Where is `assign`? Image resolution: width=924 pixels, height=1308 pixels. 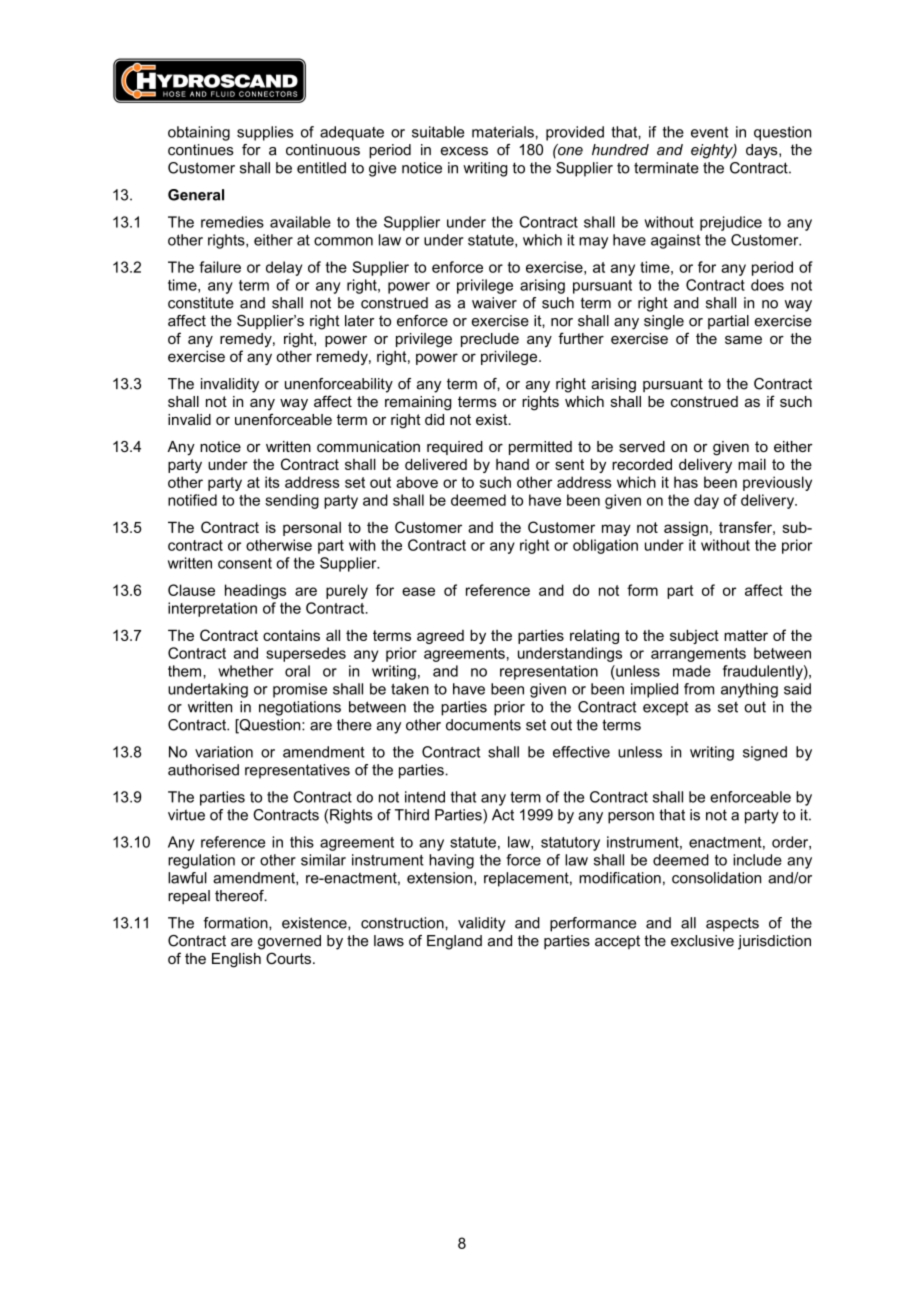 assign is located at coordinates (686, 528).
